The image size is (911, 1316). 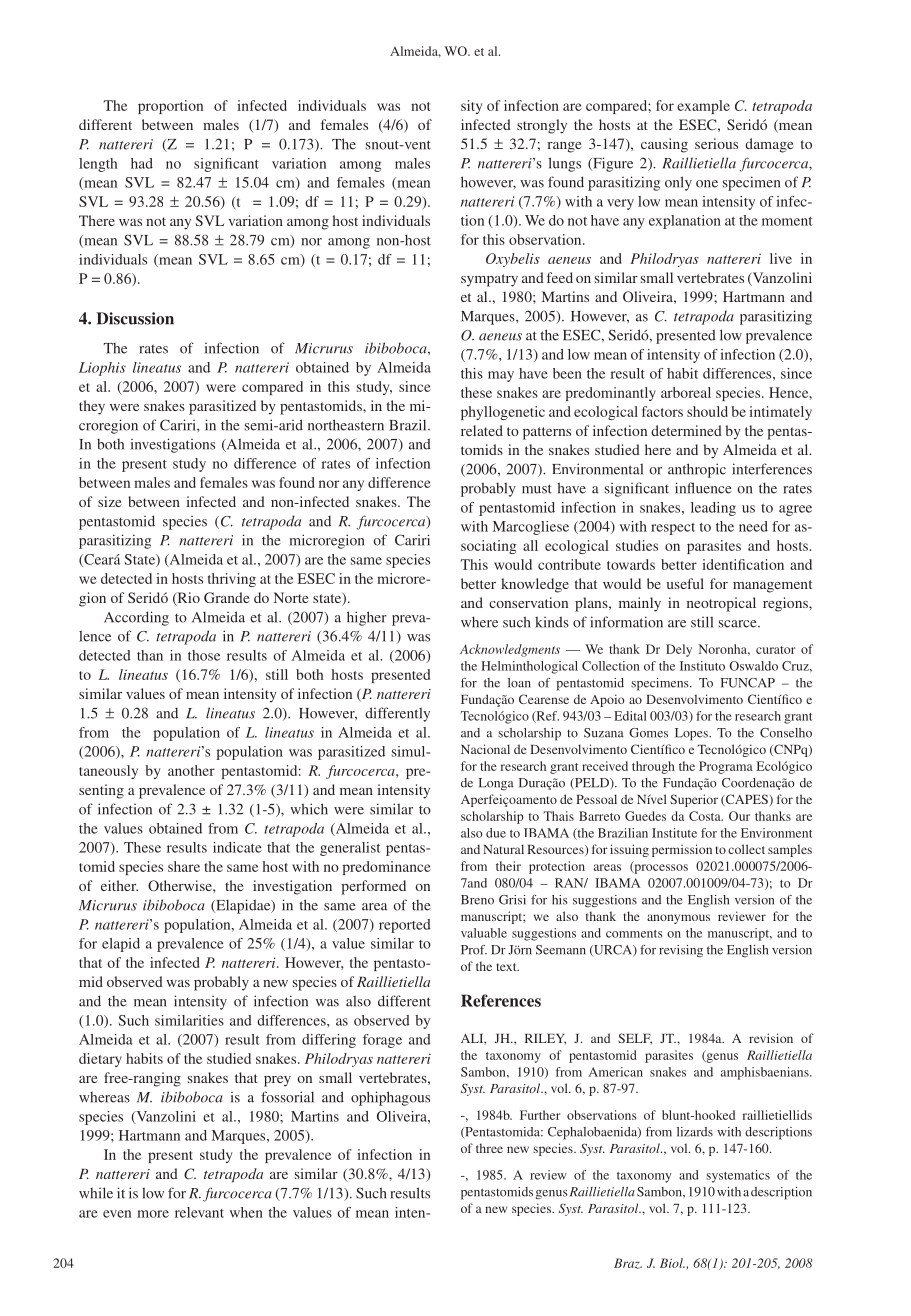 I want to click on more, so click(x=153, y=1214).
